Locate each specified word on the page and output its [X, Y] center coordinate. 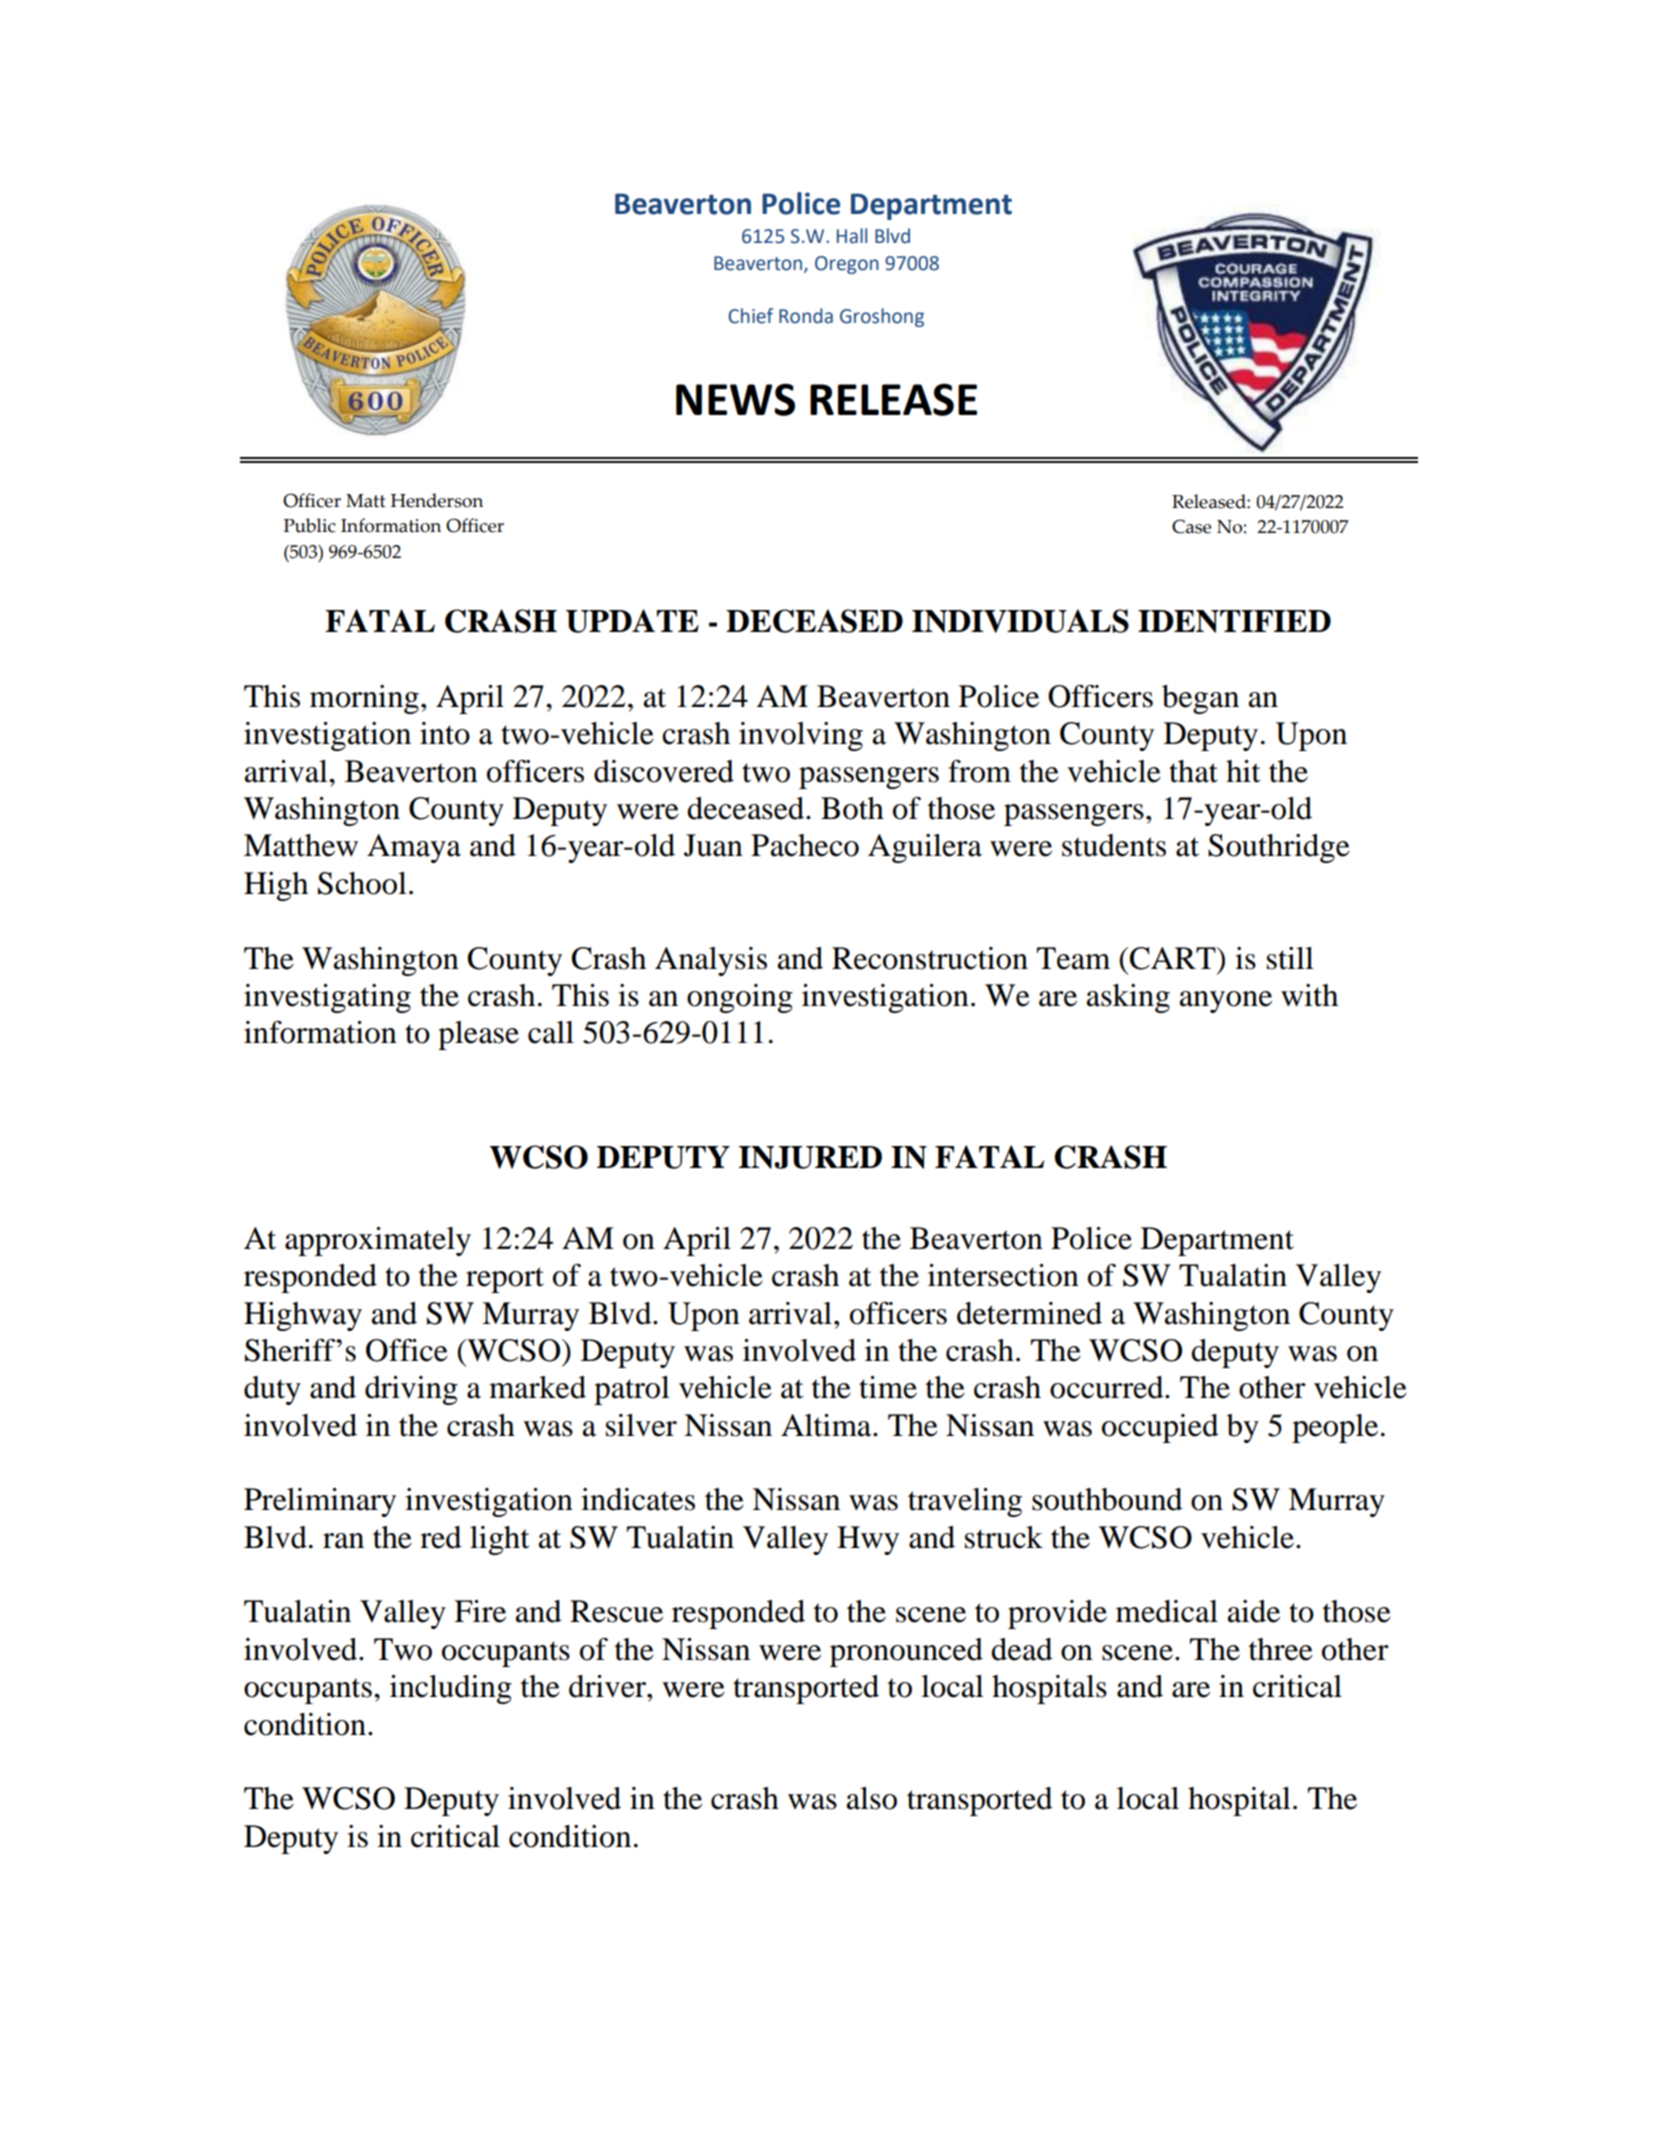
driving [411, 1390]
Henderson [437, 500]
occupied [1160, 1428]
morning [364, 699]
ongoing [740, 998]
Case [1191, 526]
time [888, 1387]
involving [801, 736]
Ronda [806, 316]
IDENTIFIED [1234, 621]
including [451, 1689]
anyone [1225, 1002]
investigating [327, 998]
